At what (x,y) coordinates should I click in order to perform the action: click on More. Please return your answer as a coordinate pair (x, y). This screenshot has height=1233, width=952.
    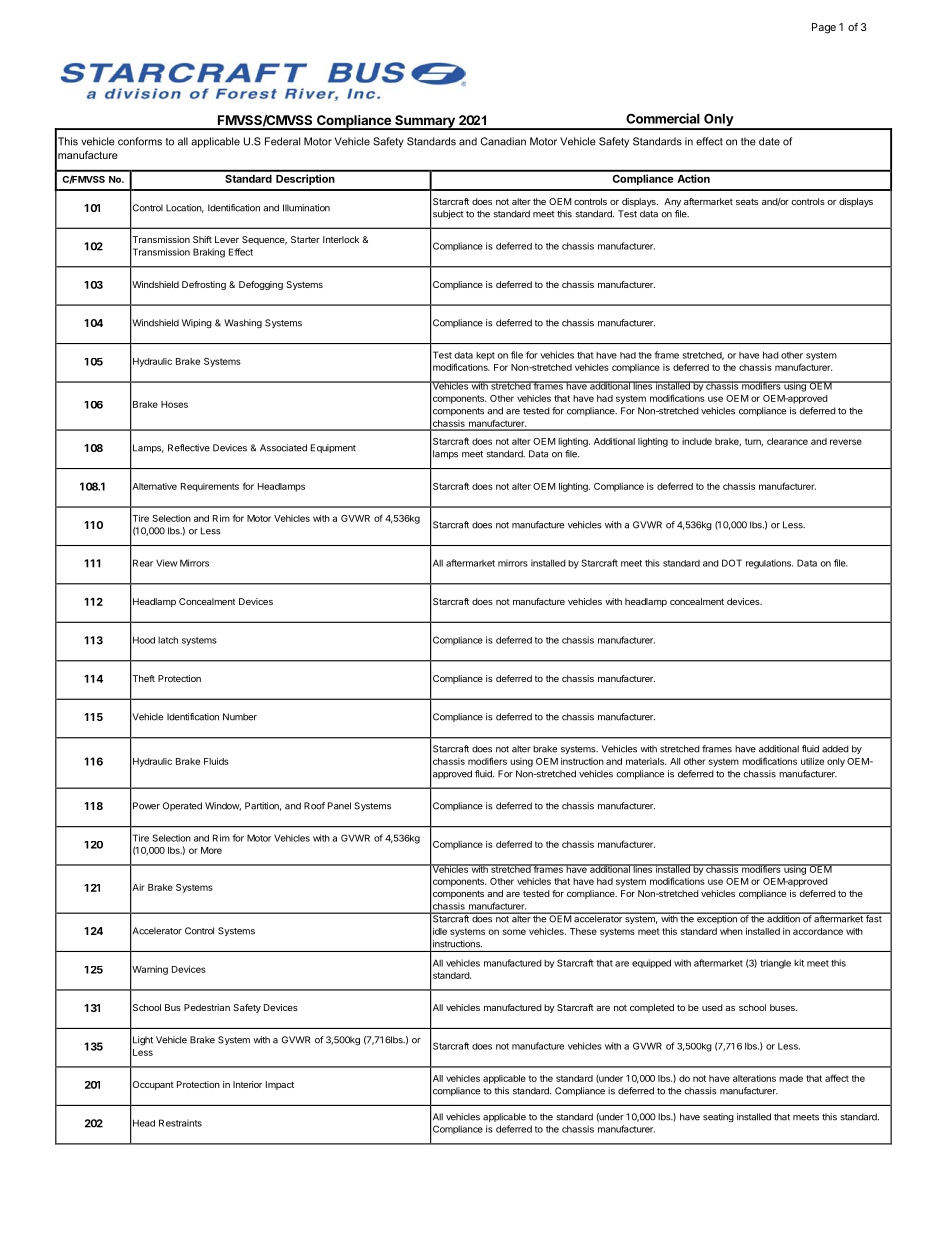
    Looking at the image, I should click on (211, 850).
